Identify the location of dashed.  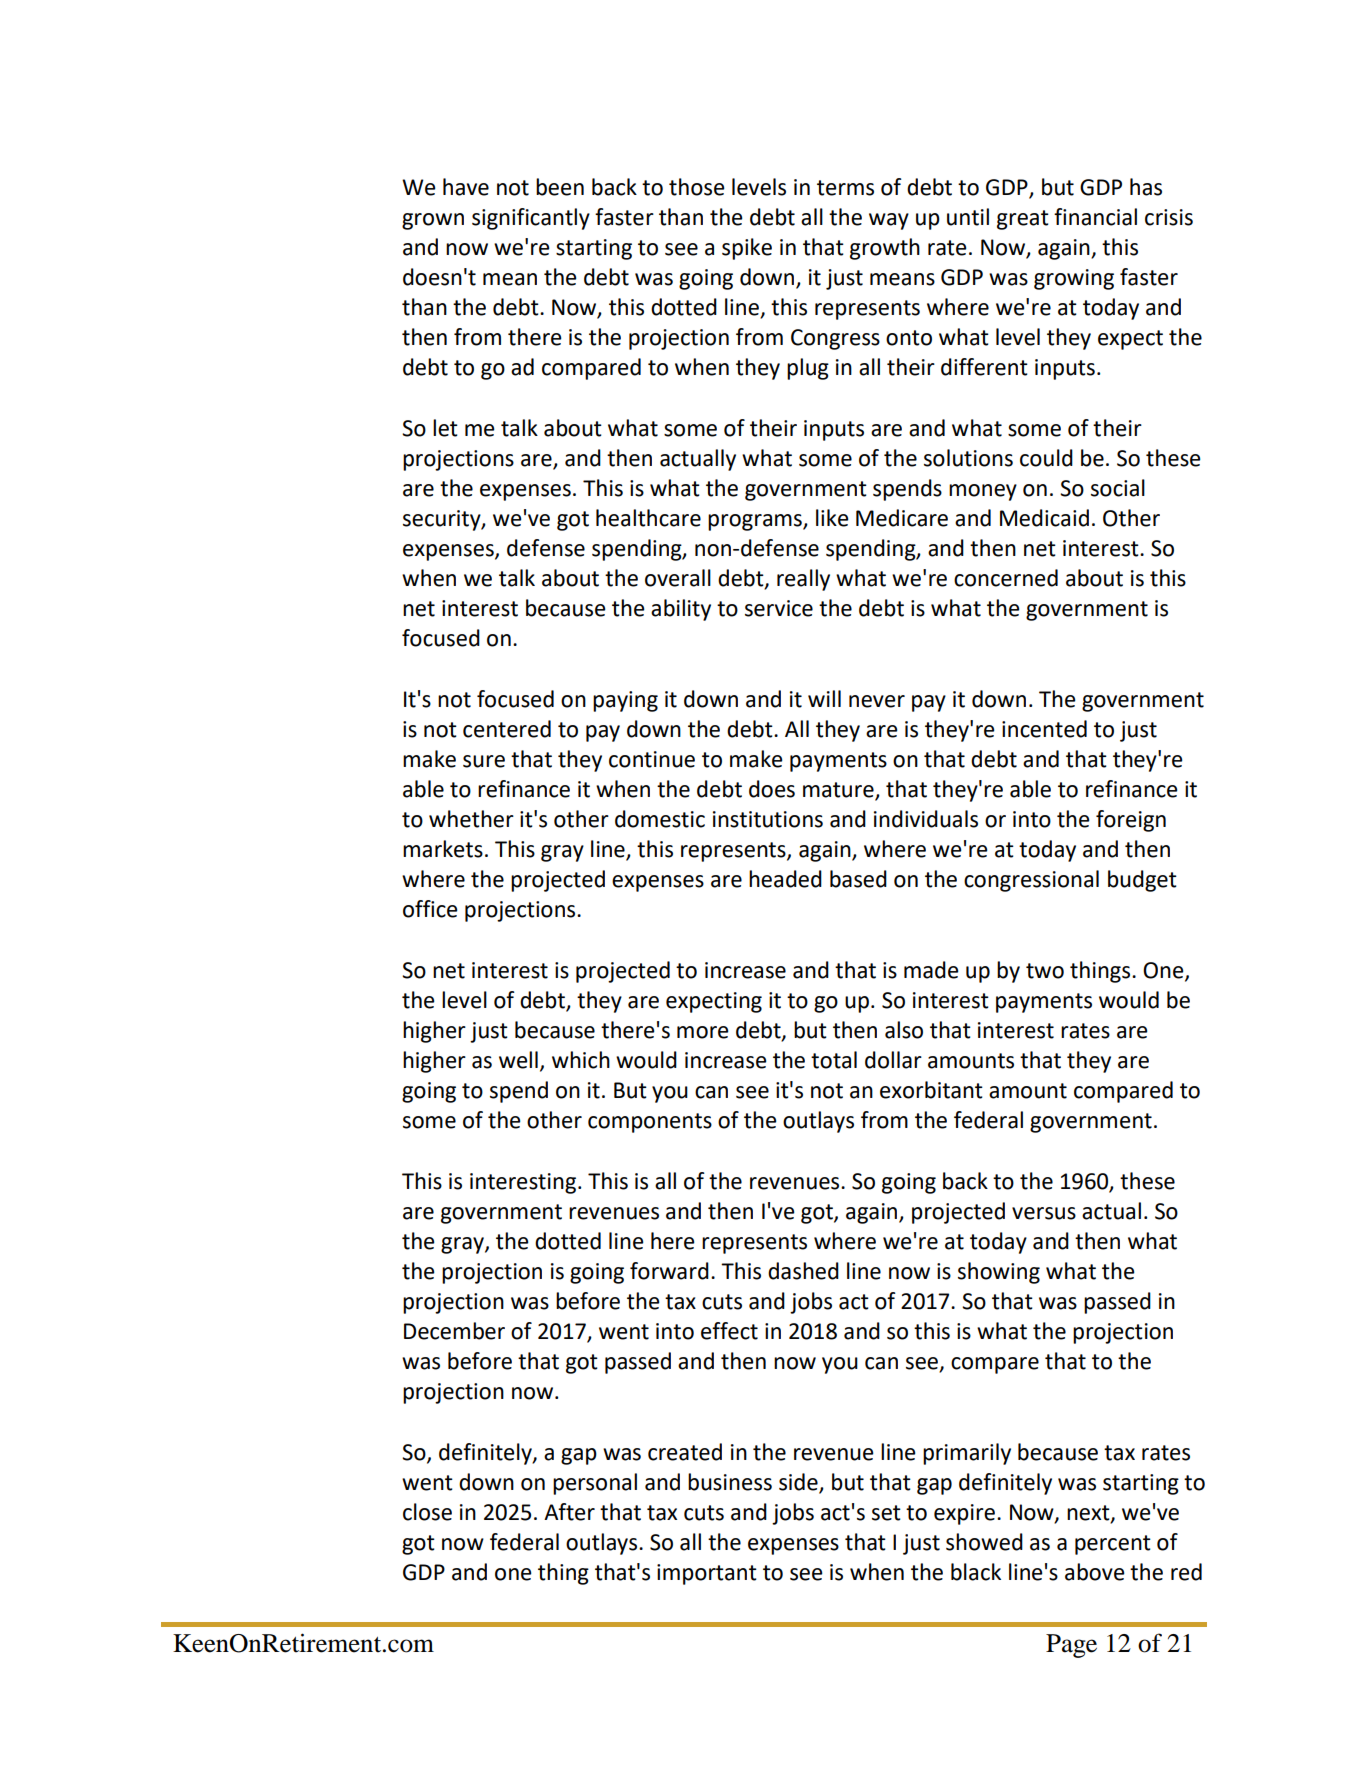
(803, 1271).
